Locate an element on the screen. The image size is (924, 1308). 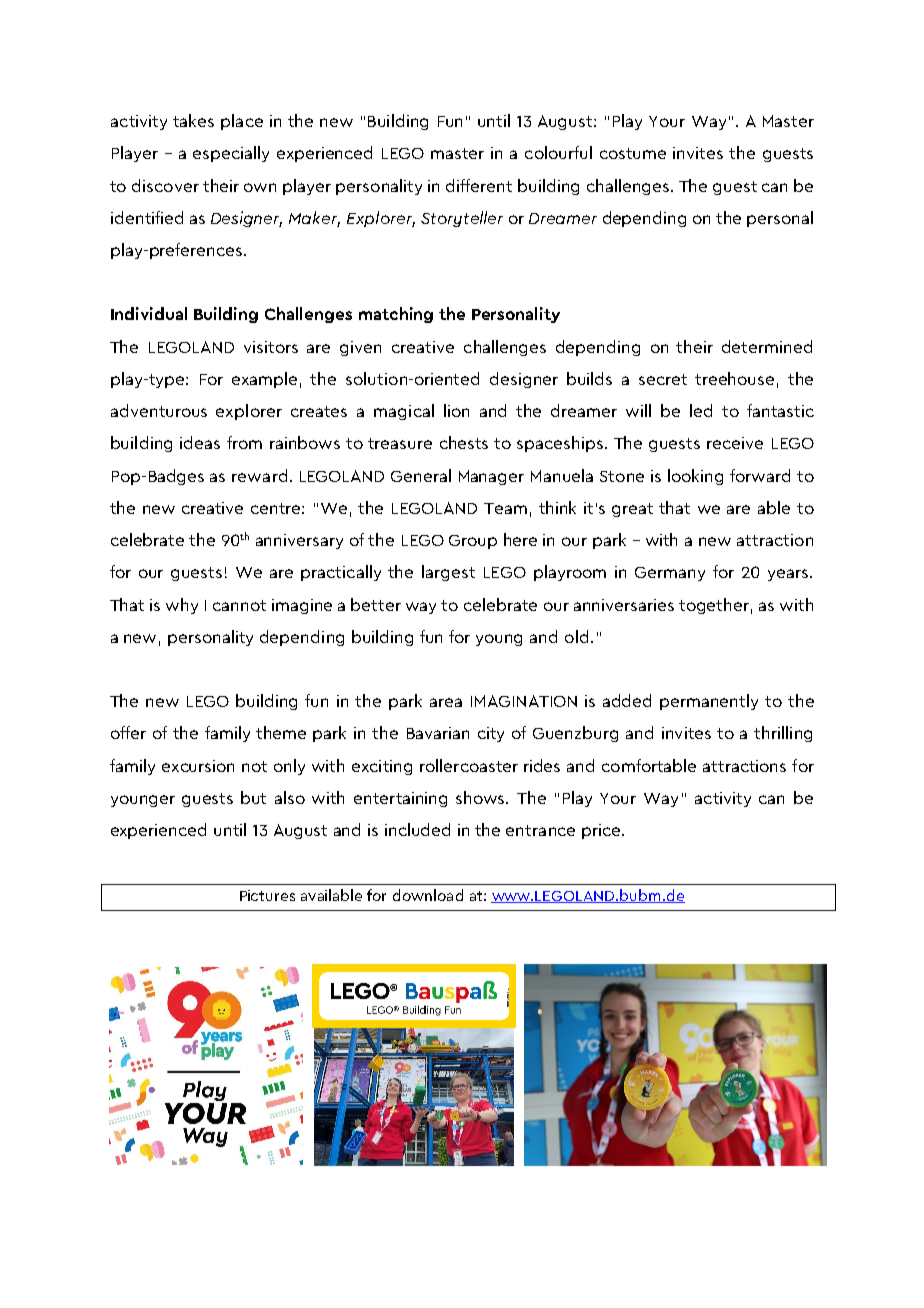
anniversaries is located at coordinates (624, 605).
